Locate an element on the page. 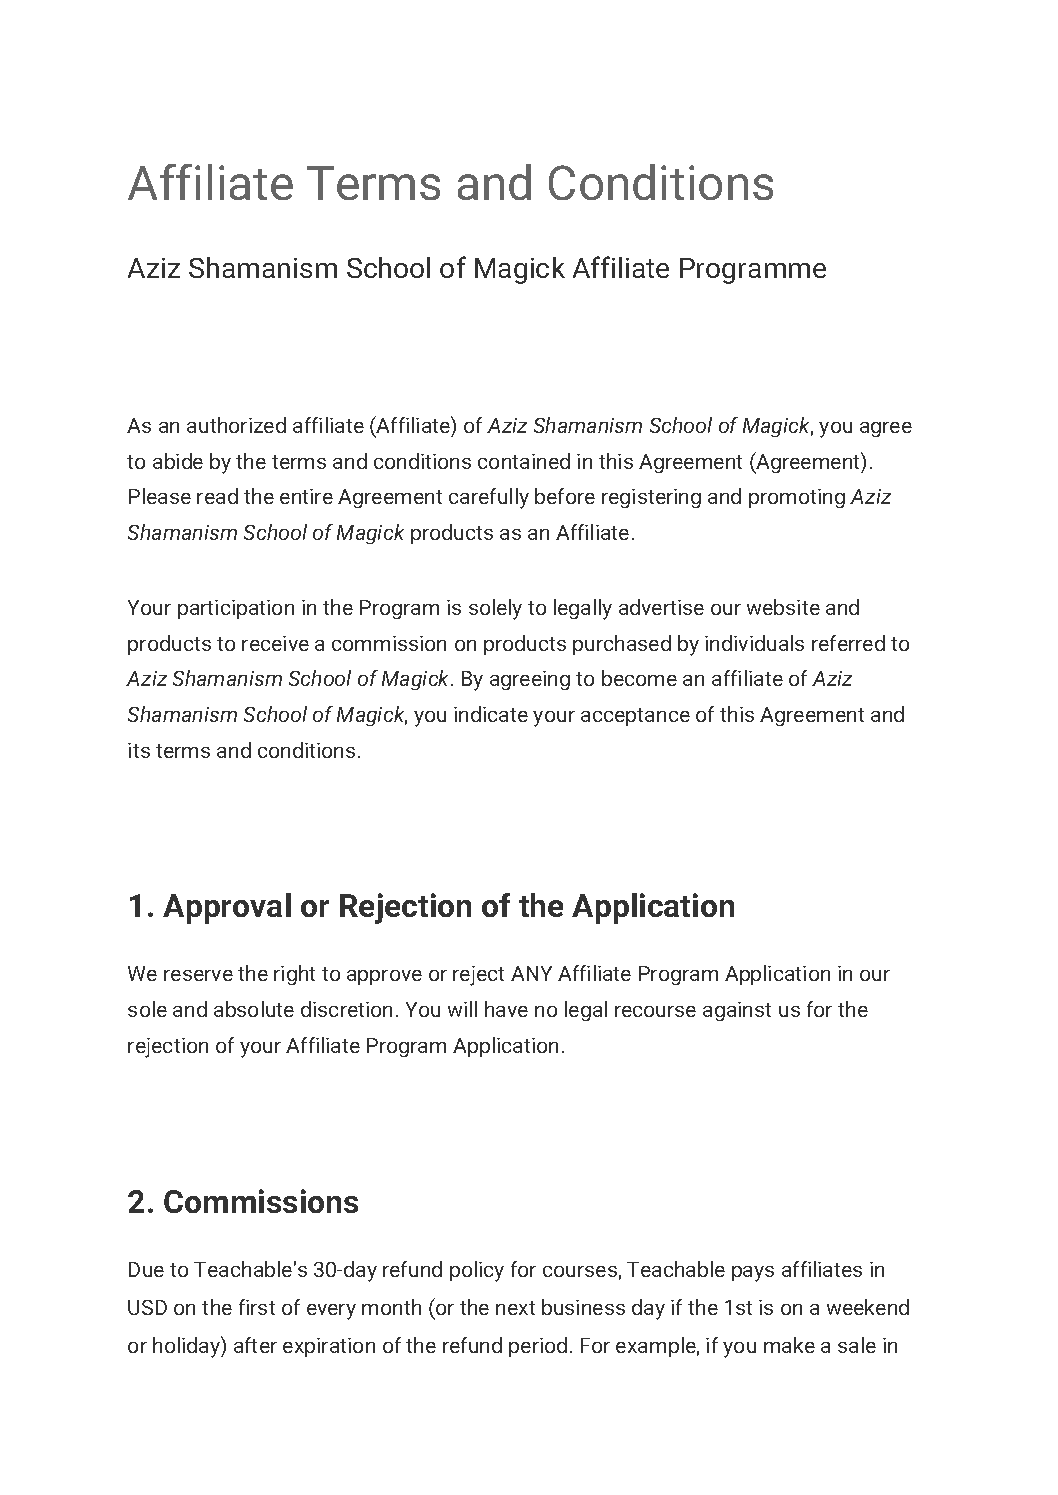  authorized is located at coordinates (236, 425).
